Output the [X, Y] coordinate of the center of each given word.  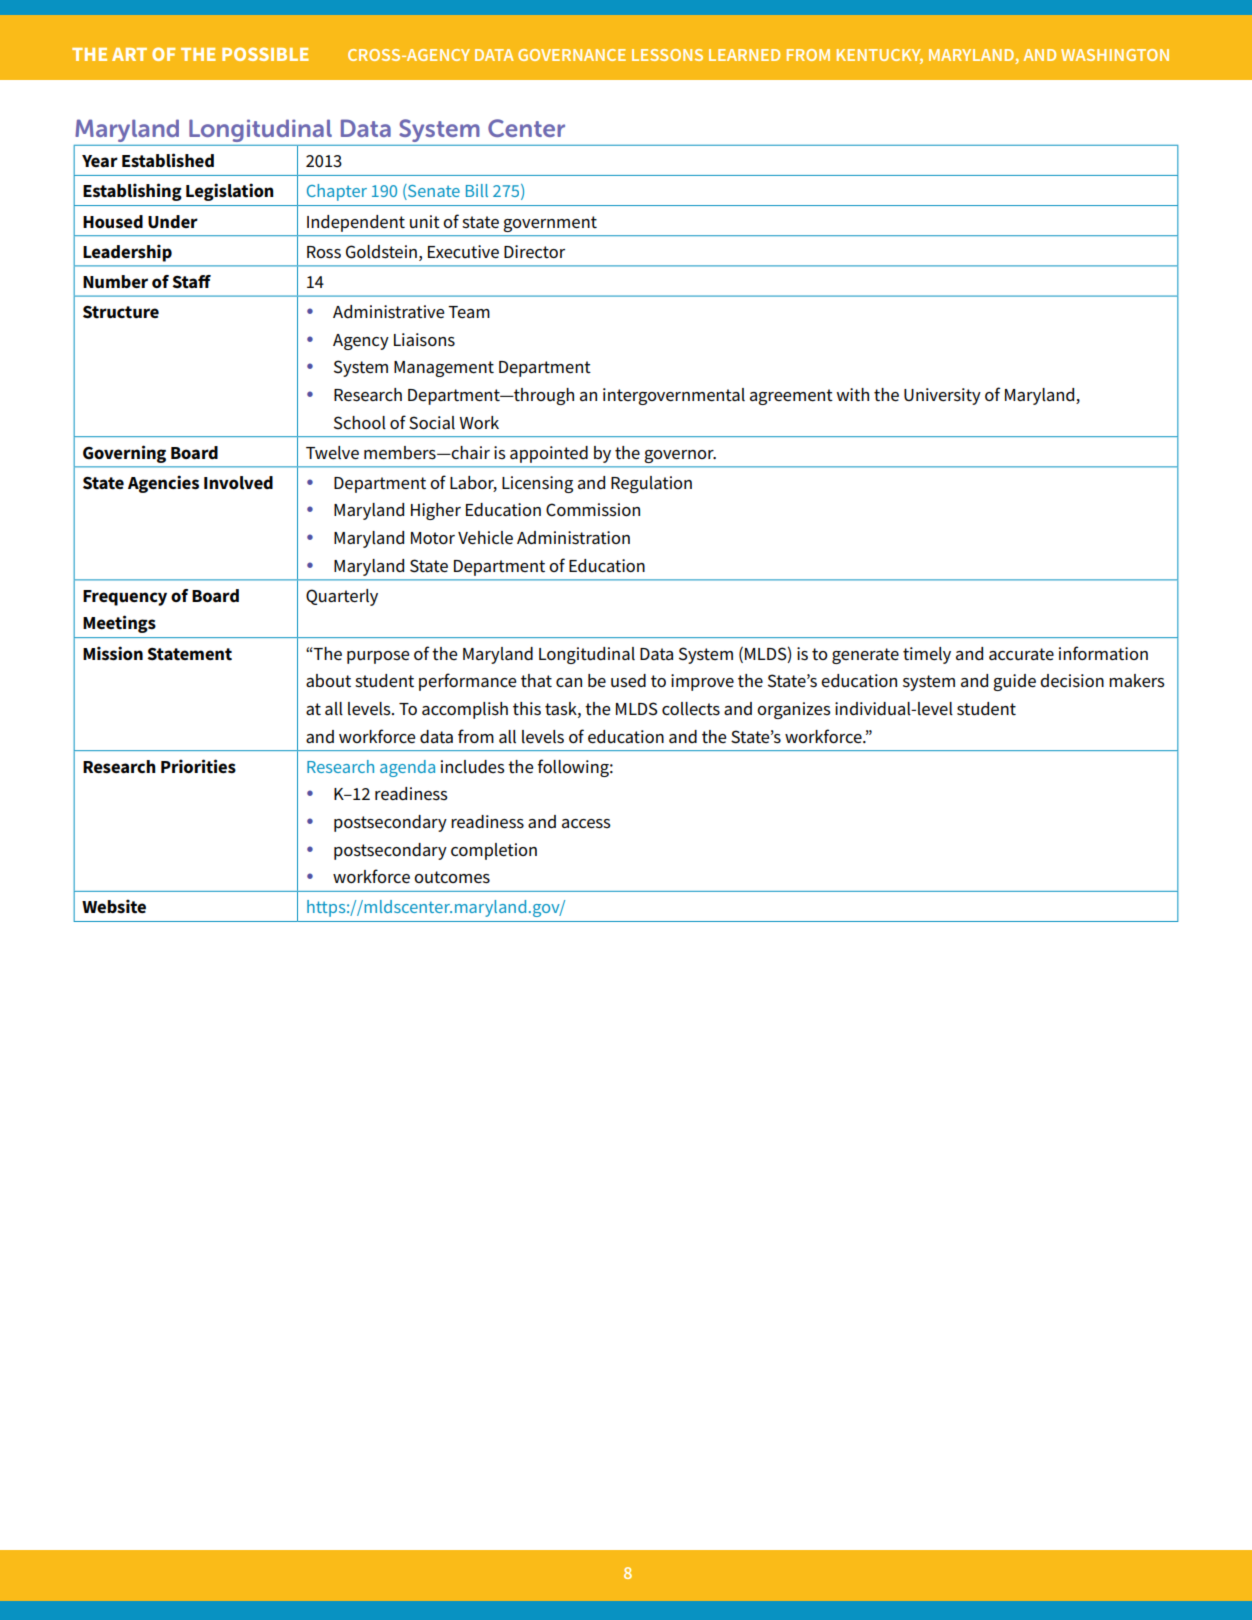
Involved [238, 483]
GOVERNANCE [572, 55]
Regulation [651, 484]
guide [1014, 682]
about [328, 680]
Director [534, 252]
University [942, 396]
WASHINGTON [1115, 55]
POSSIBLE [265, 54]
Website [114, 906]
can [569, 682]
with [852, 394]
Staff [191, 282]
